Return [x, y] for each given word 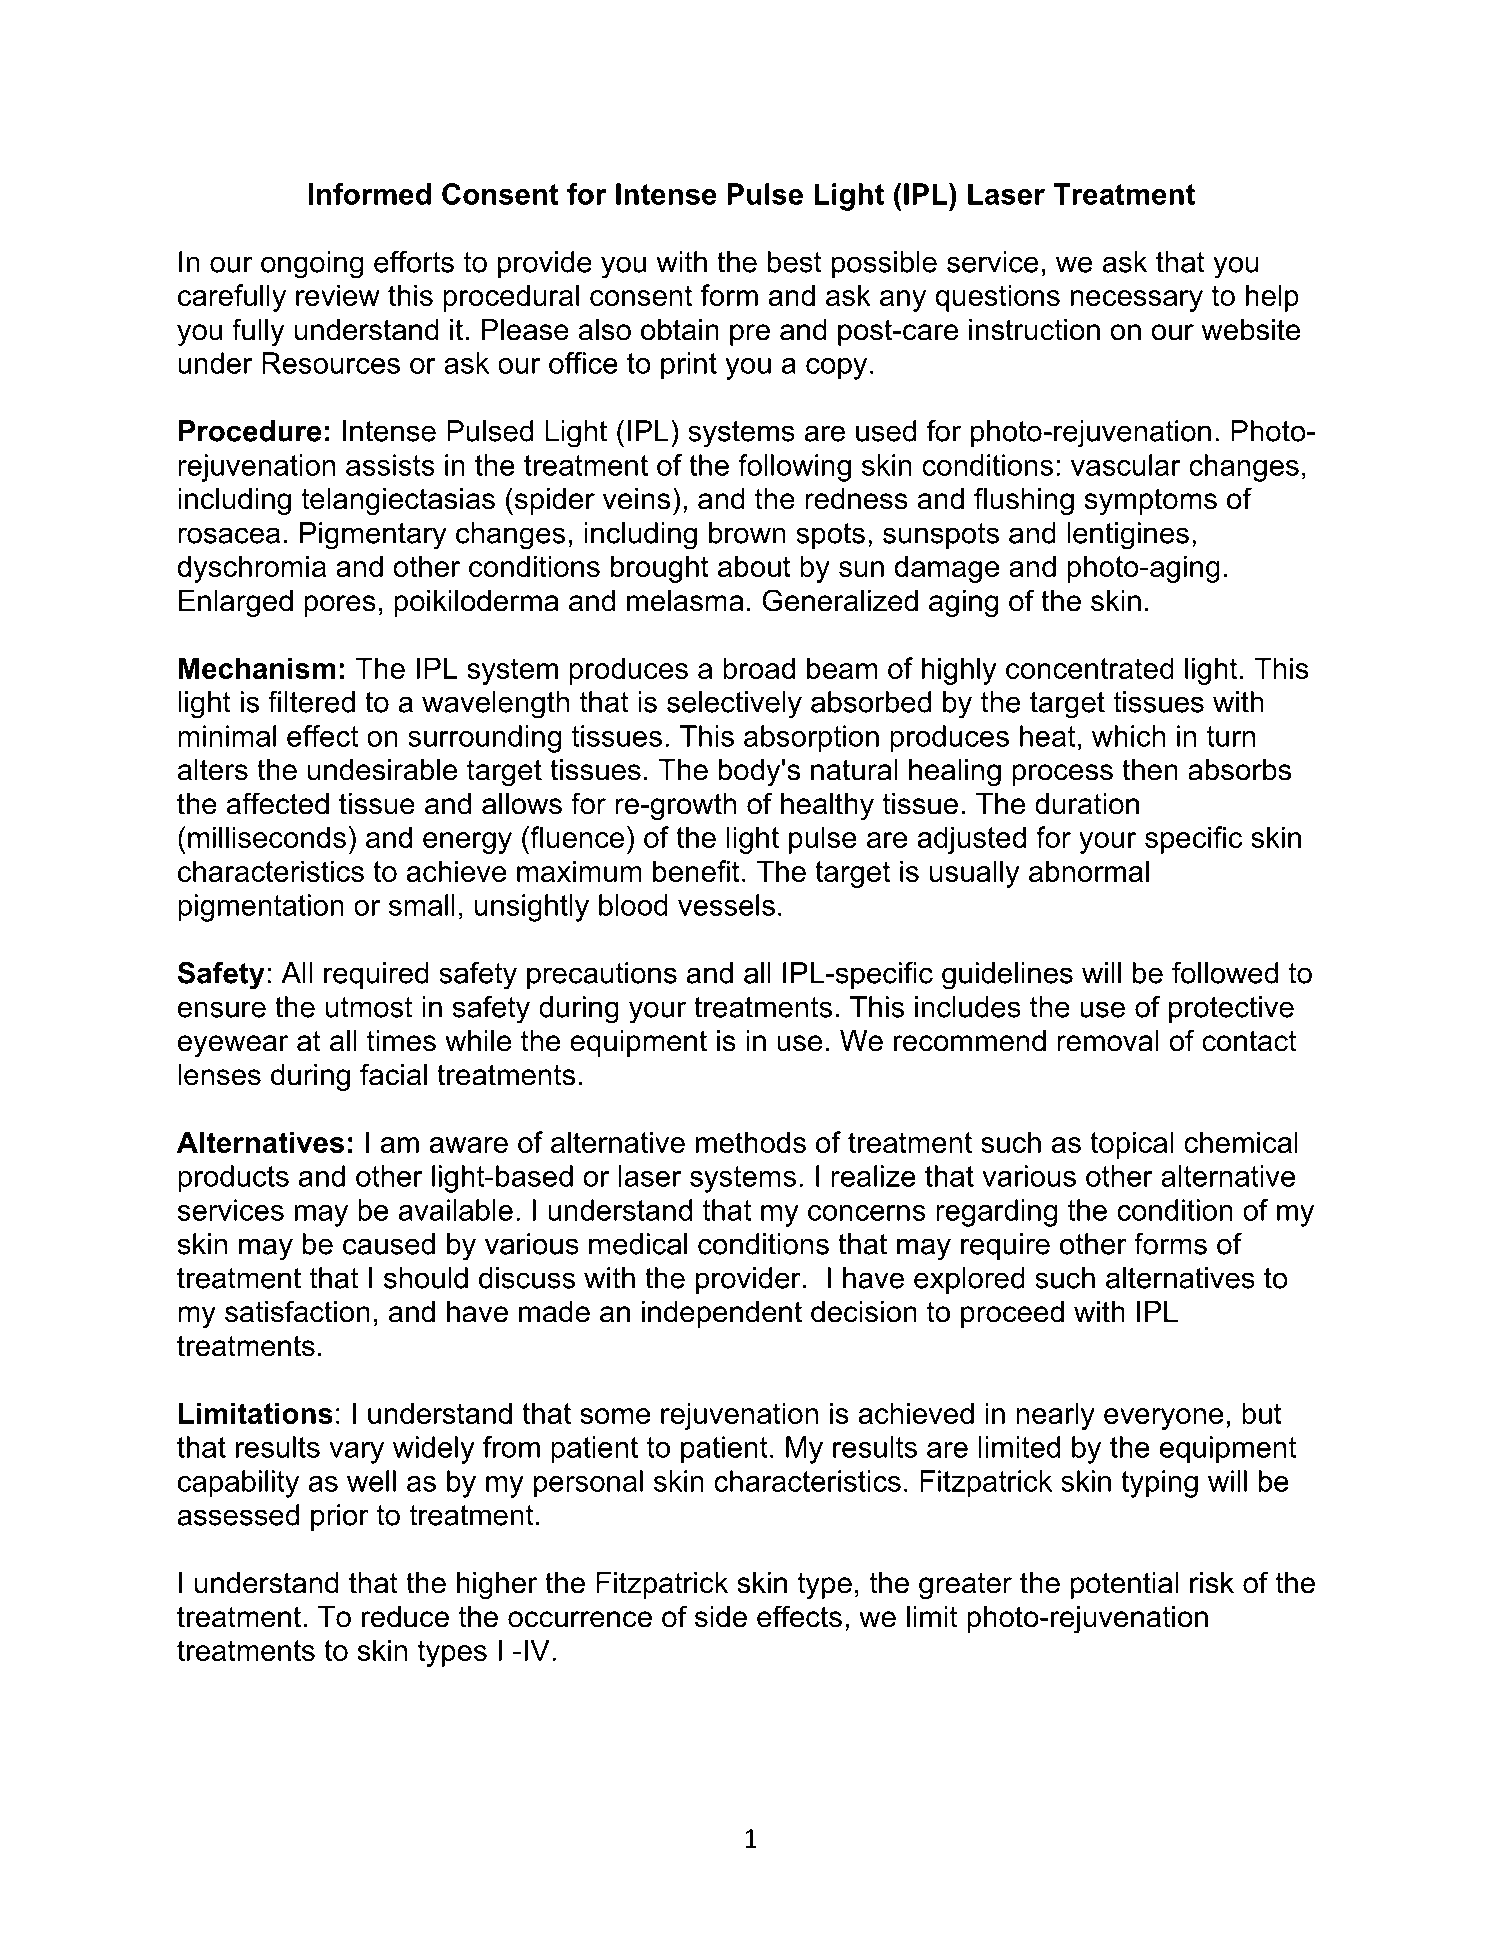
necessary [1137, 301]
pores [340, 606]
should [426, 1278]
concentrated [1090, 668]
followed [1225, 973]
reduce [405, 1617]
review [338, 295]
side [721, 1617]
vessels [726, 905]
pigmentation [261, 908]
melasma [685, 601]
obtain [680, 330]
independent [722, 1314]
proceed [1012, 1314]
